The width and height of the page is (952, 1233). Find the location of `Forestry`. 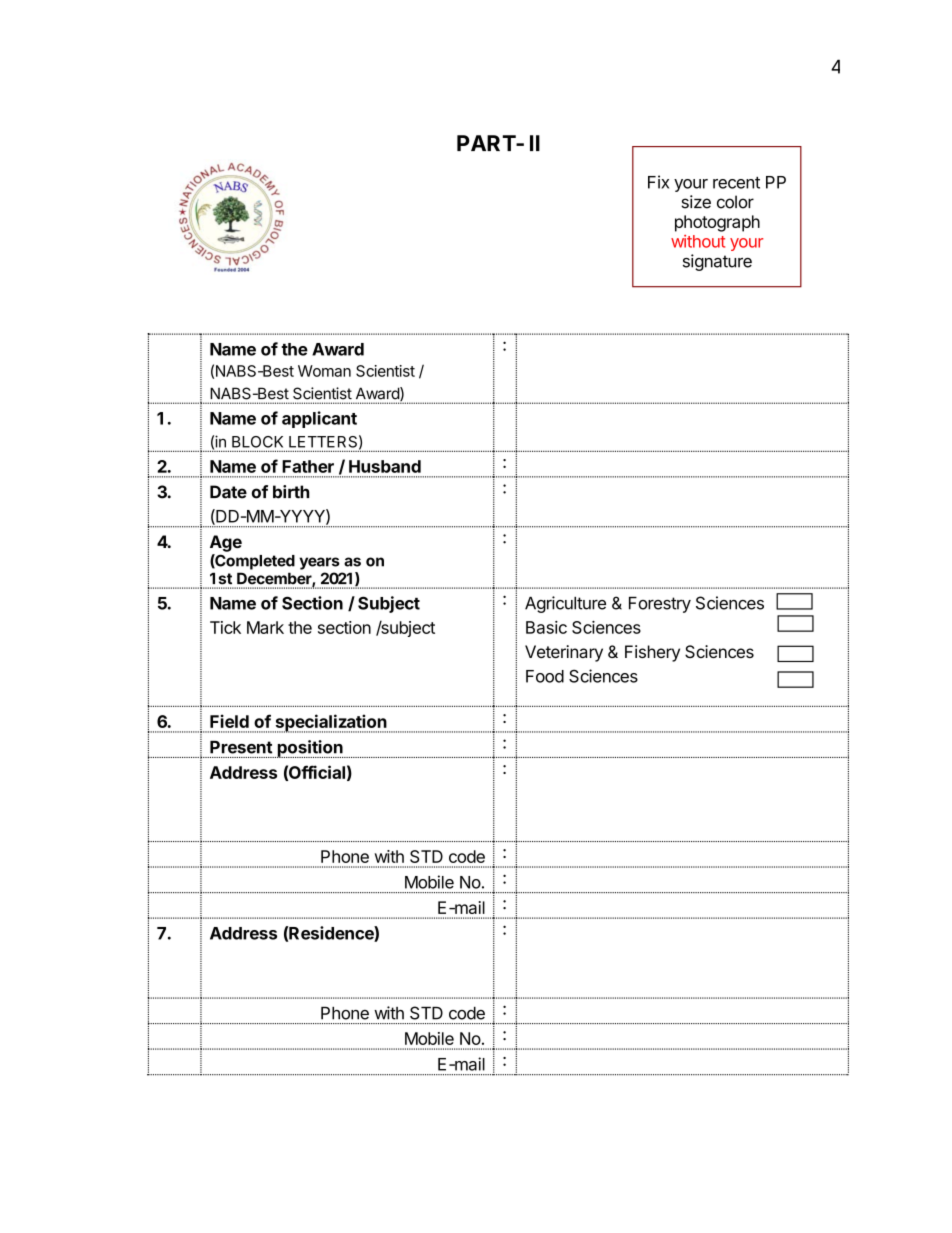

Forestry is located at coordinates (660, 605).
